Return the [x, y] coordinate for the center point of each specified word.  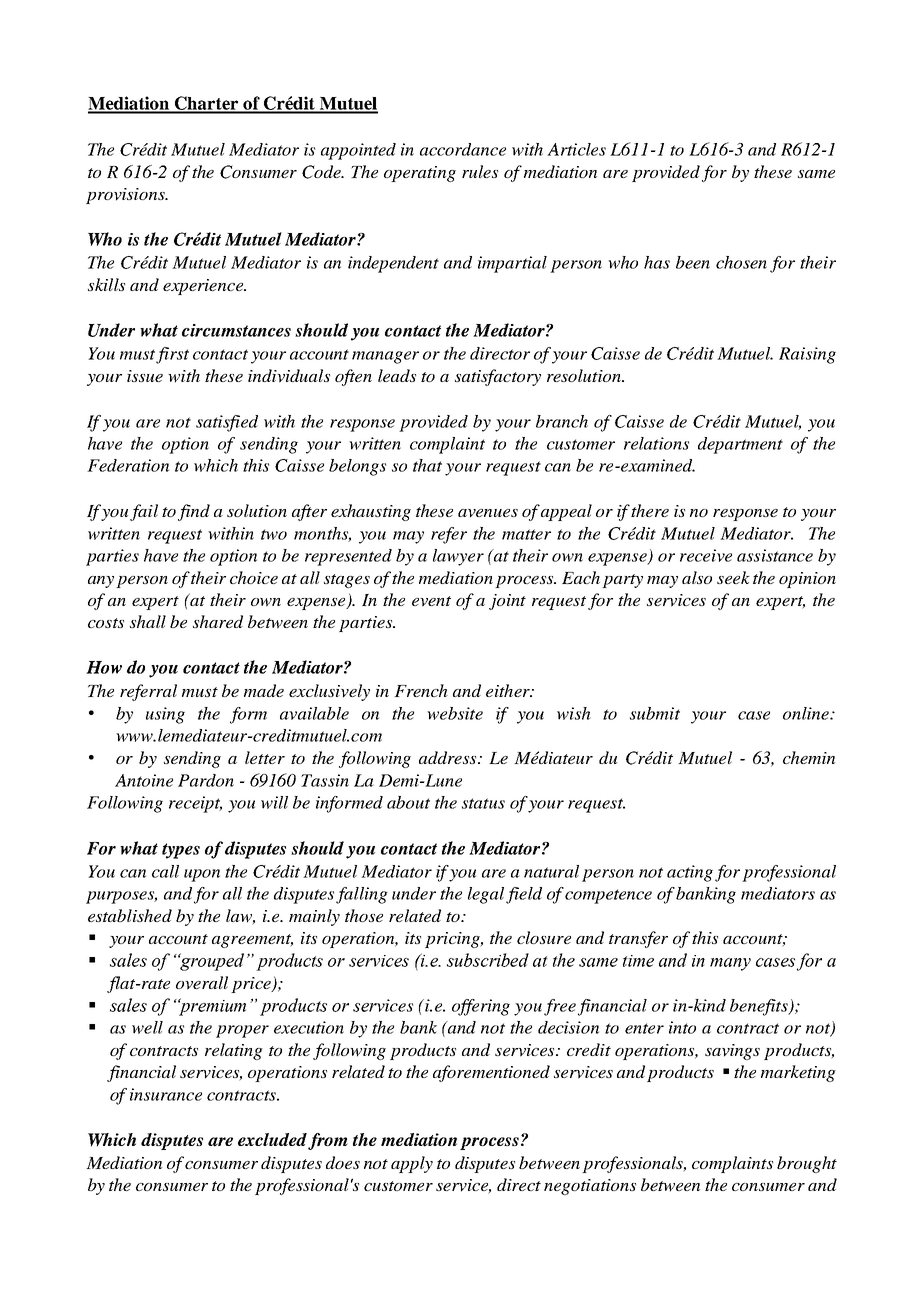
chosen [741, 262]
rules [480, 171]
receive [706, 555]
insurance [166, 1094]
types [181, 851]
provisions [126, 196]
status [483, 803]
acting [690, 873]
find [194, 512]
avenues [488, 513]
